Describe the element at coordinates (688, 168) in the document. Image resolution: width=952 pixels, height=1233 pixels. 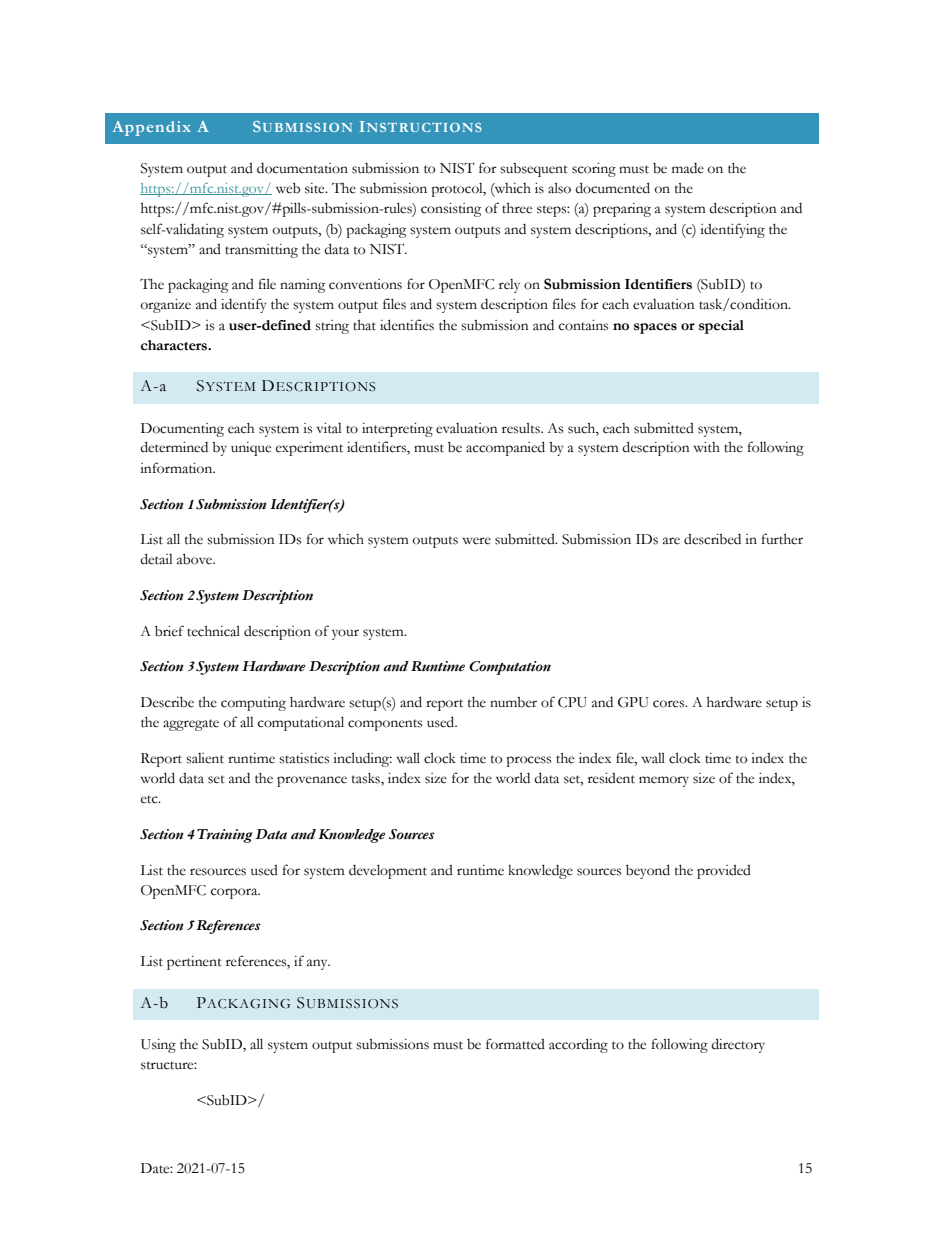
I see `made` at that location.
